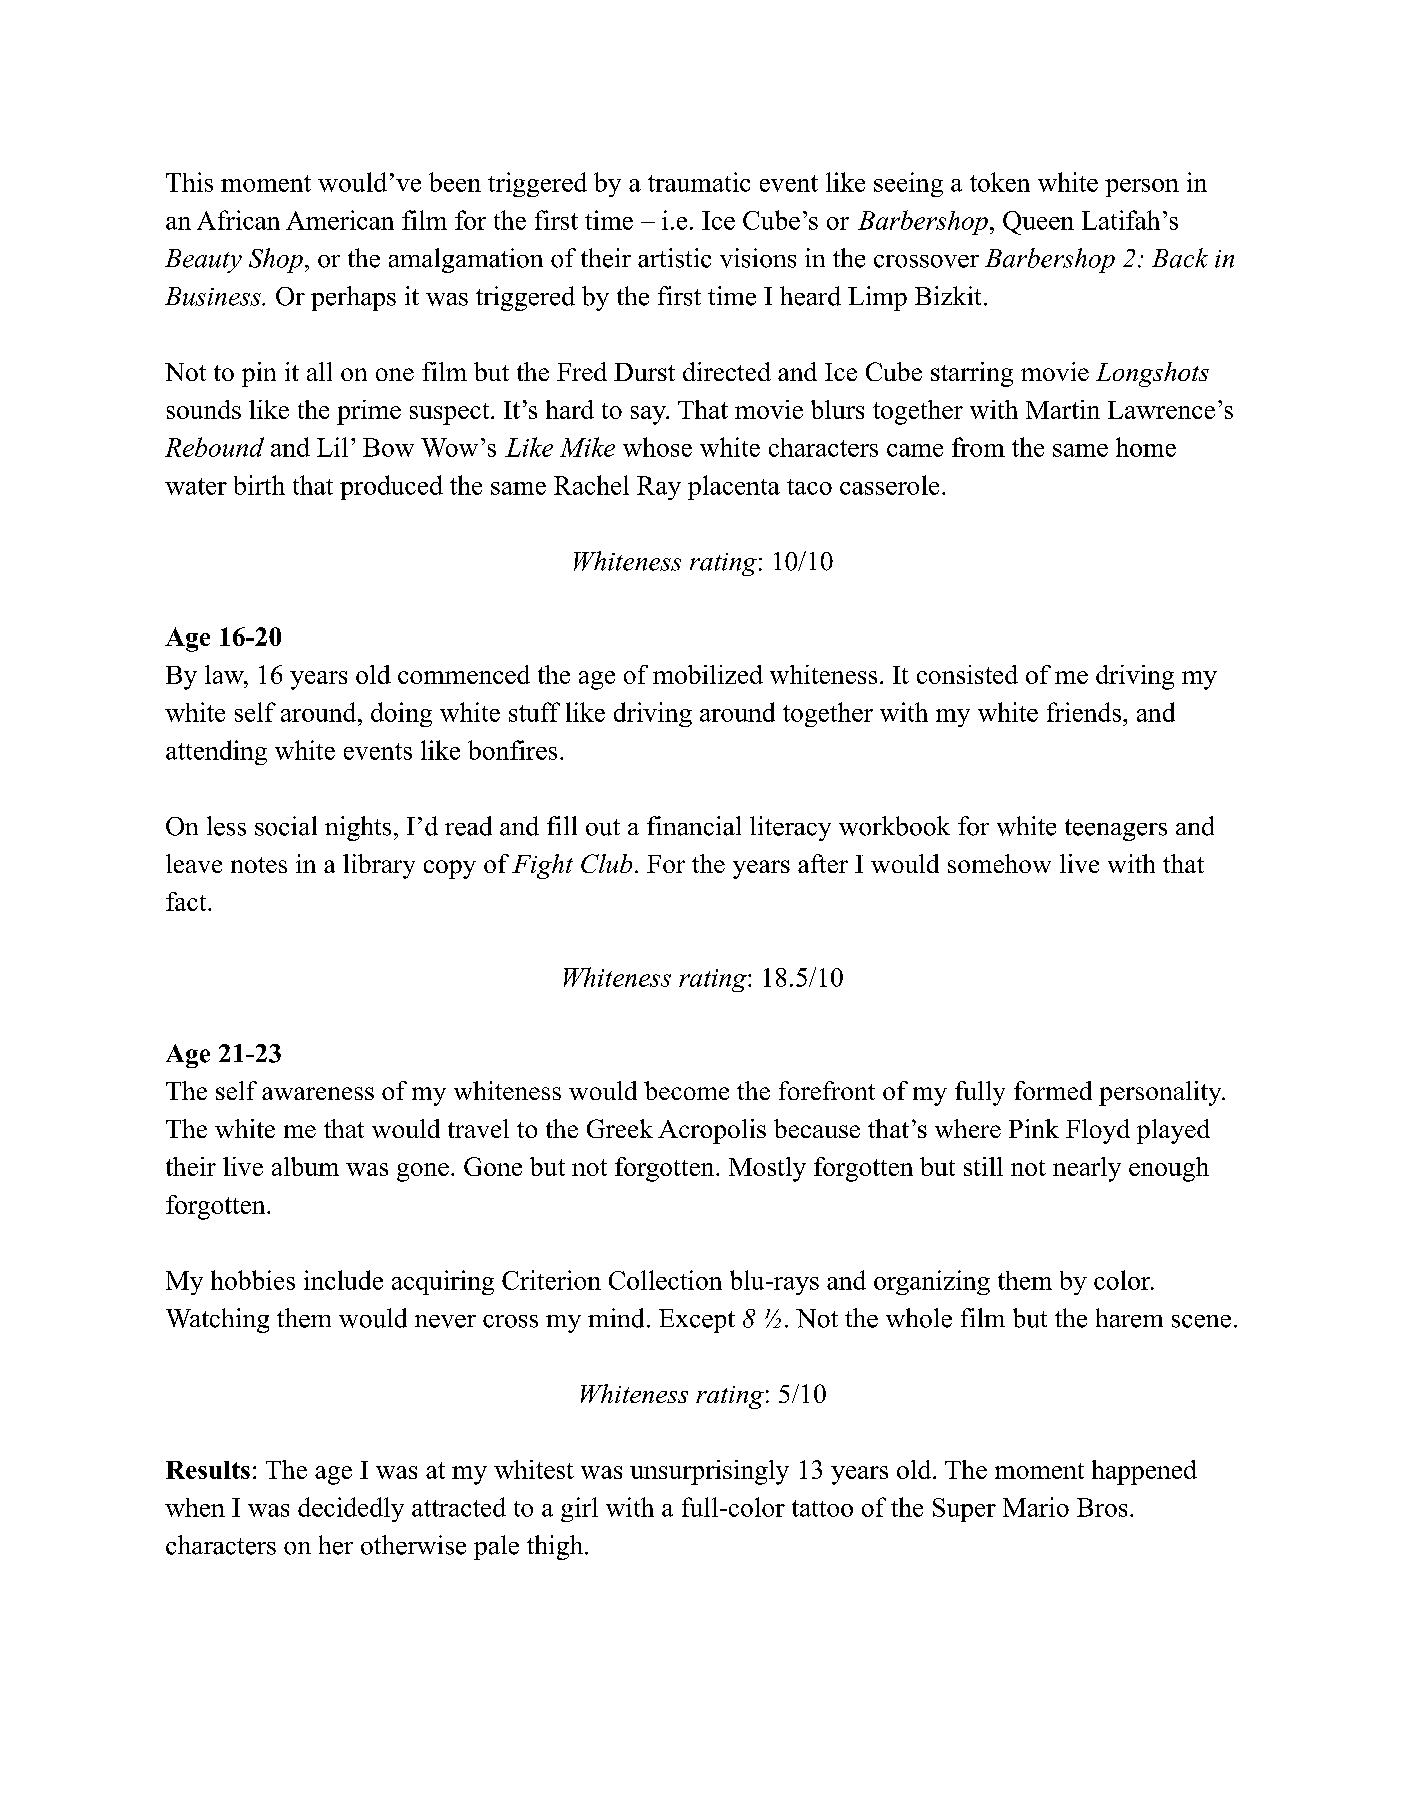  I want to click on financial, so click(694, 826).
